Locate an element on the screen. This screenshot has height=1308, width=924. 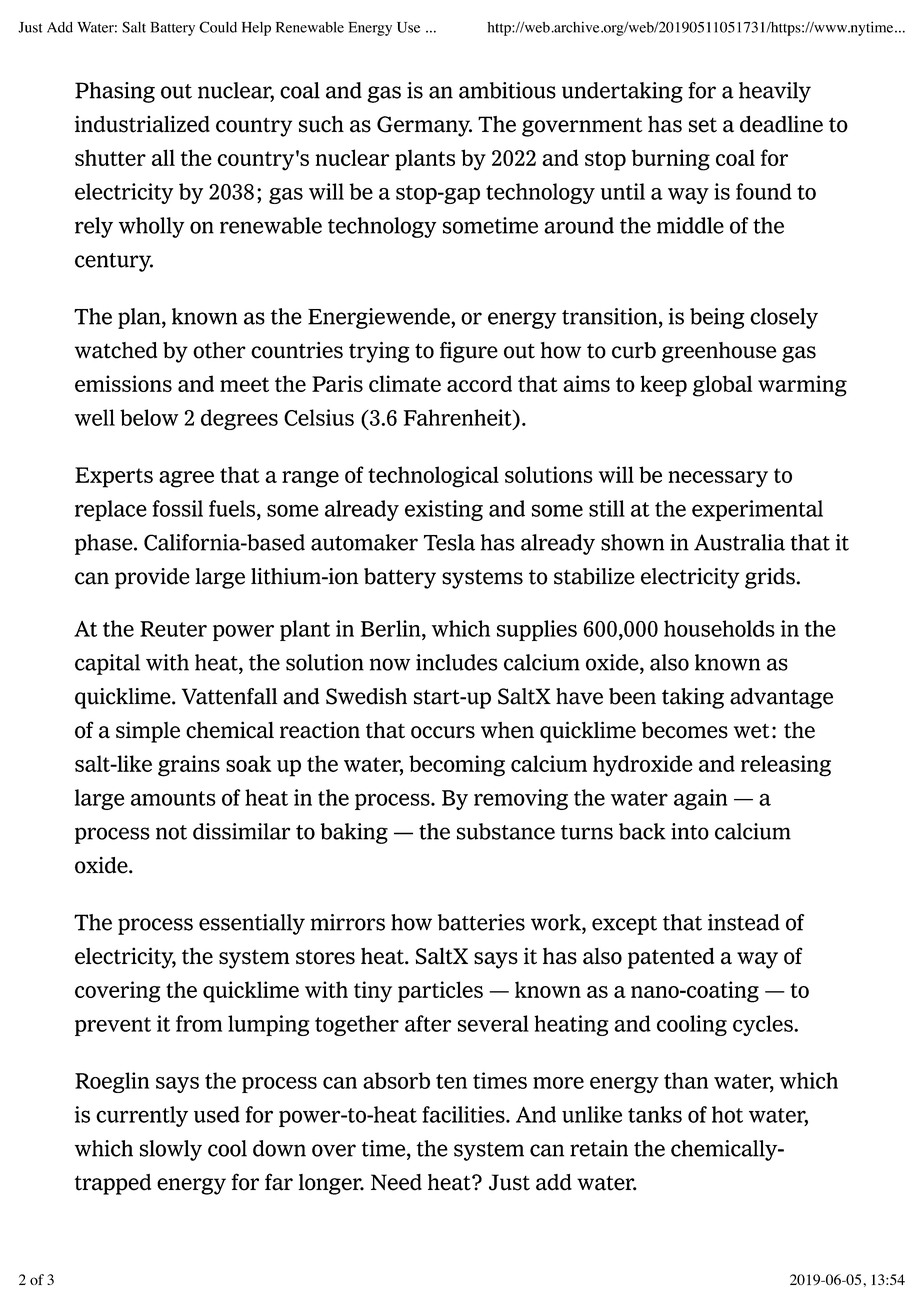
facilities is located at coordinates (464, 1114).
